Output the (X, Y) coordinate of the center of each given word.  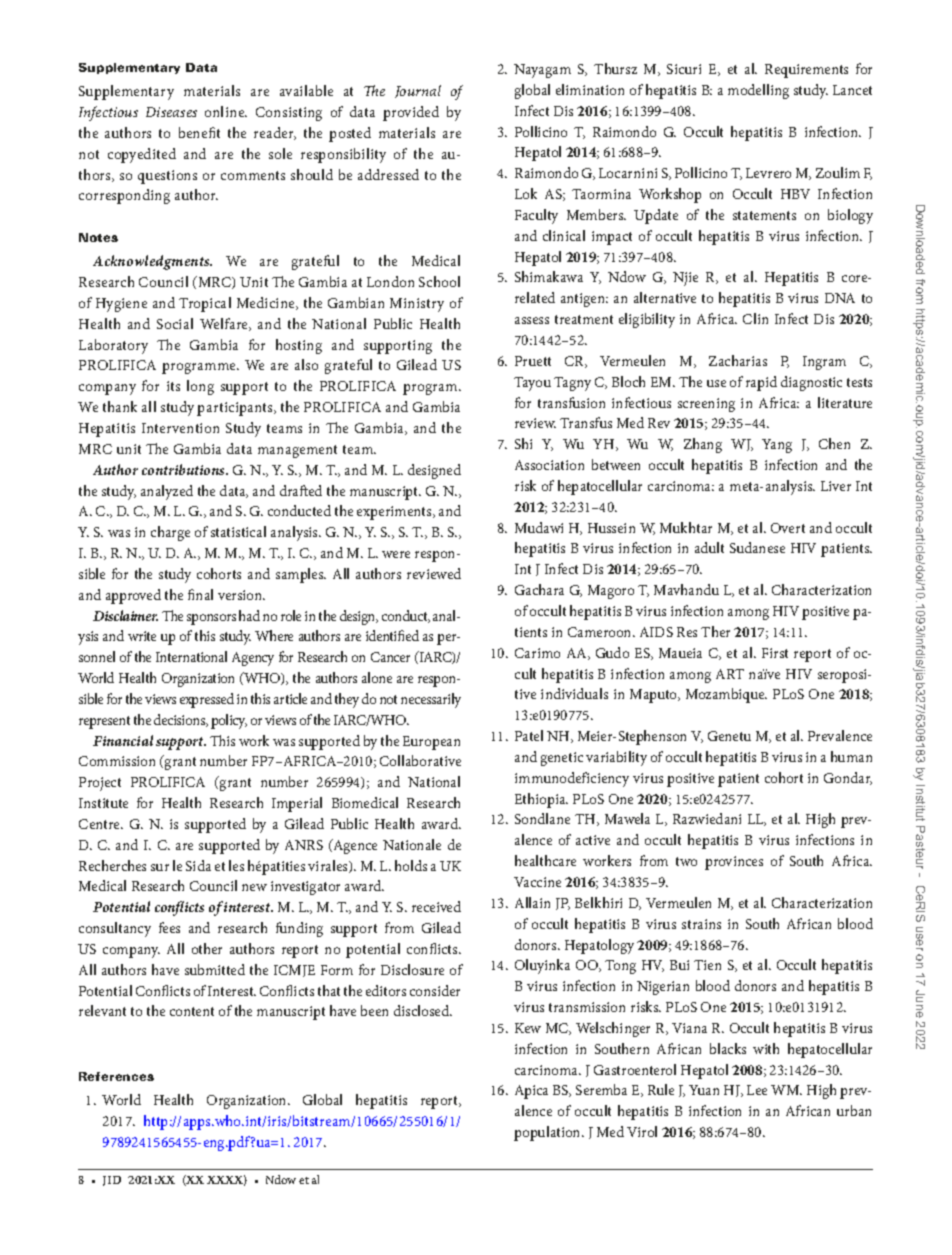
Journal (418, 91)
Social (175, 323)
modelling (758, 91)
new (254, 887)
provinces (734, 863)
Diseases (171, 112)
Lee (757, 1090)
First (775, 653)
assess (532, 320)
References (116, 1076)
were (396, 554)
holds (411, 865)
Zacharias (738, 360)
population (548, 1133)
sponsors (211, 619)
